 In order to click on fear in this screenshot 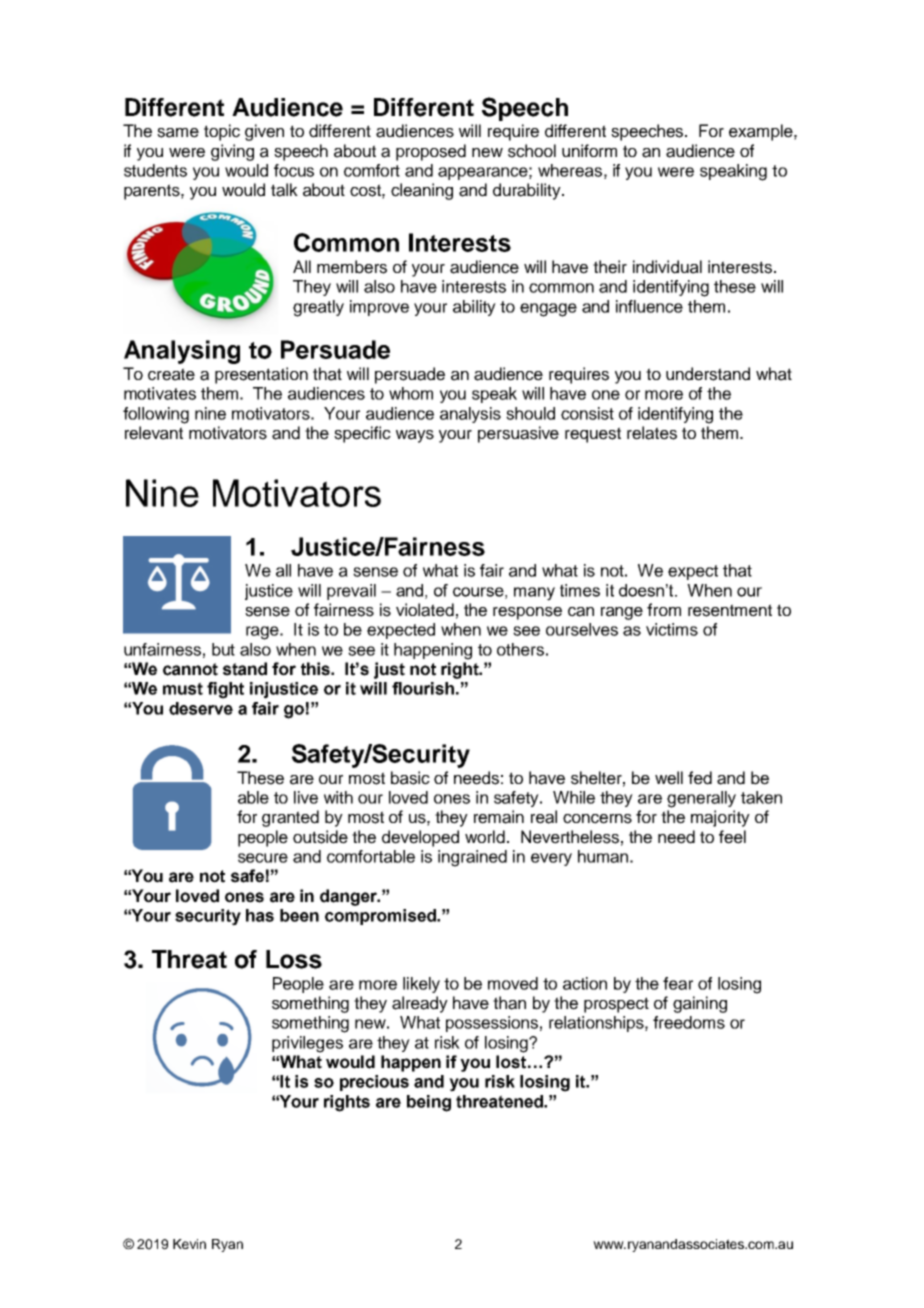, I will do `click(678, 983)`.
